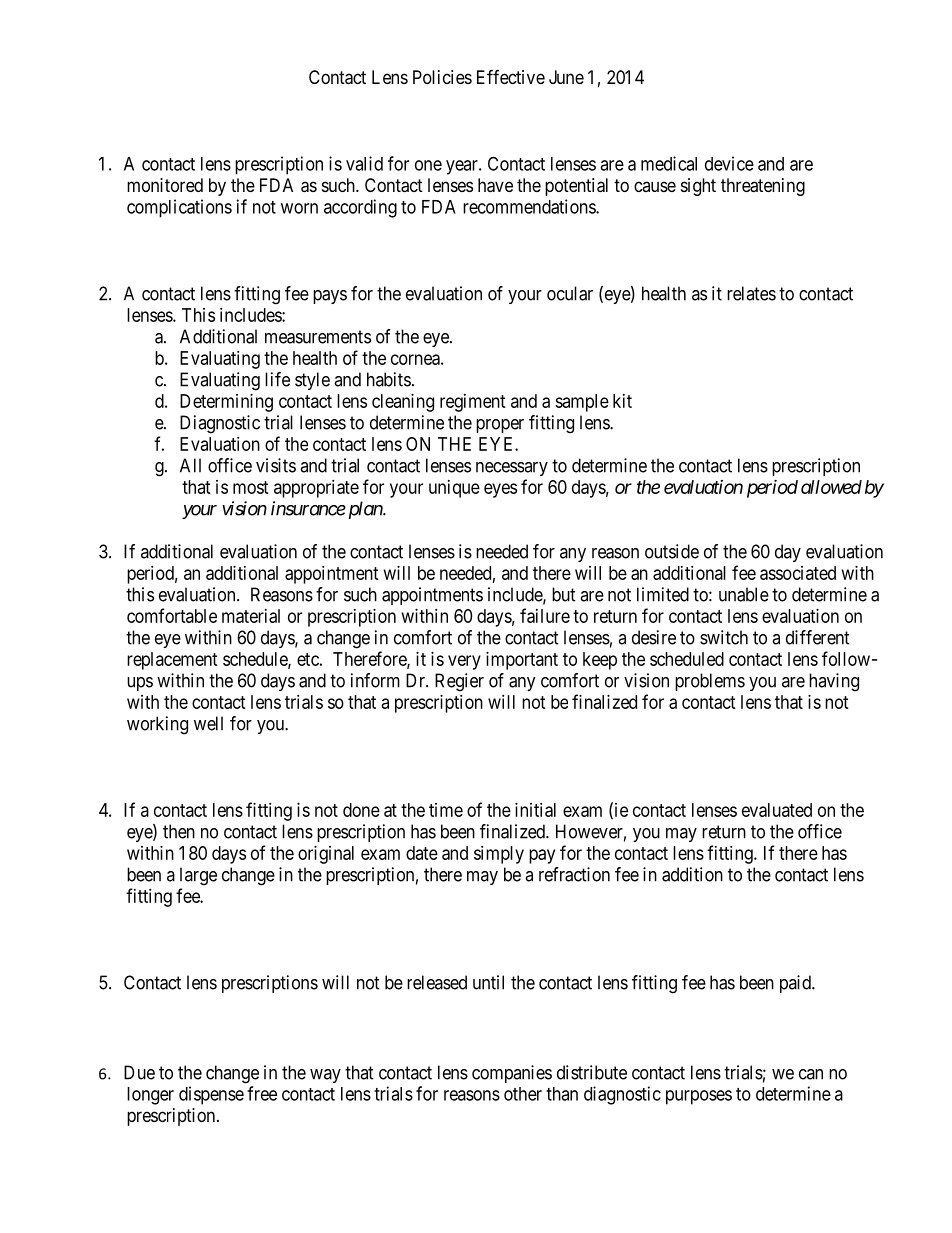 This screenshot has width=952, height=1233. What do you see at coordinates (500, 426) in the screenshot?
I see `proper` at bounding box center [500, 426].
